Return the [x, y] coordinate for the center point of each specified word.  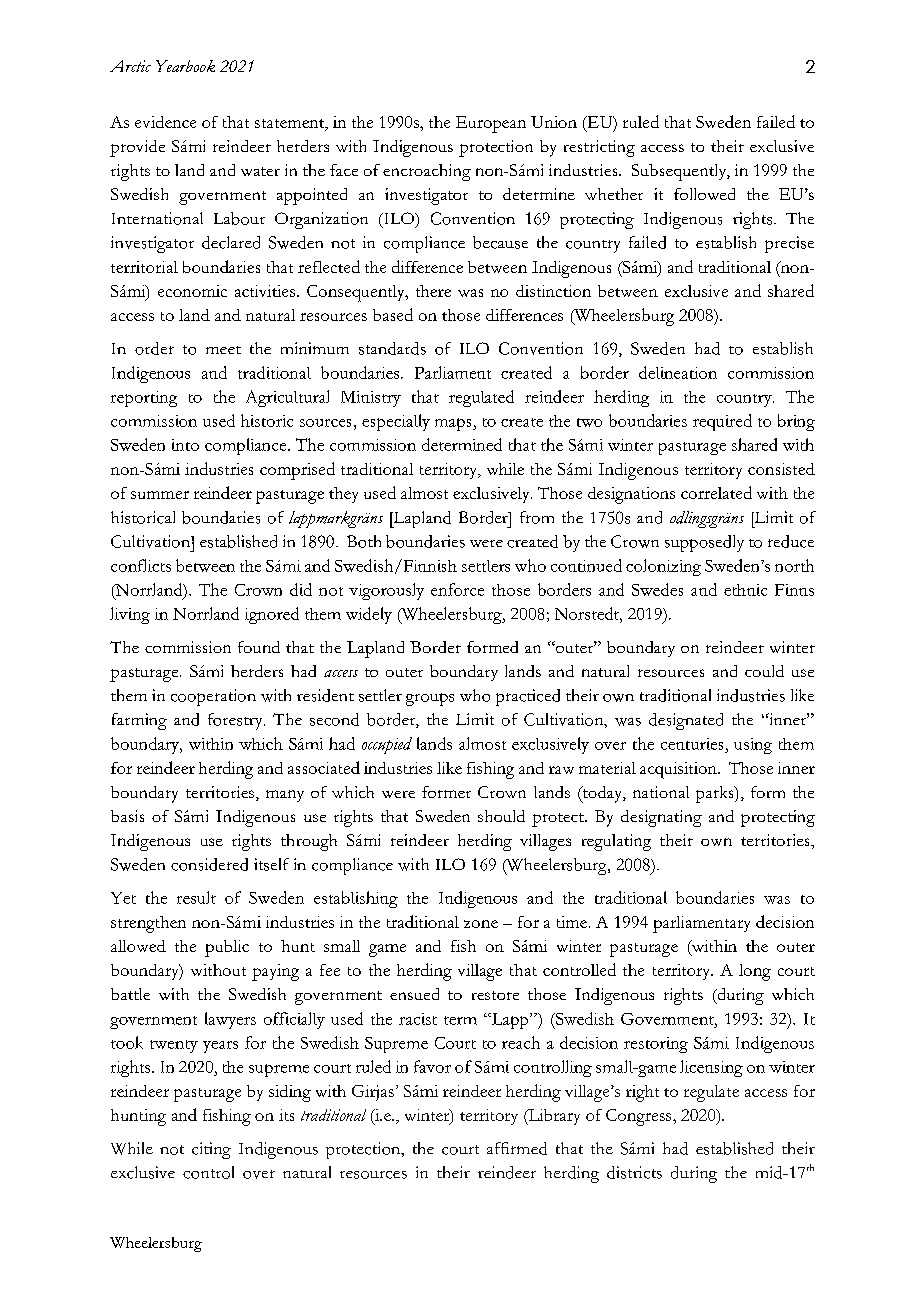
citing [211, 1150]
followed [704, 194]
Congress [640, 1117]
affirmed [517, 1148]
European [491, 124]
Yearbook [185, 66]
